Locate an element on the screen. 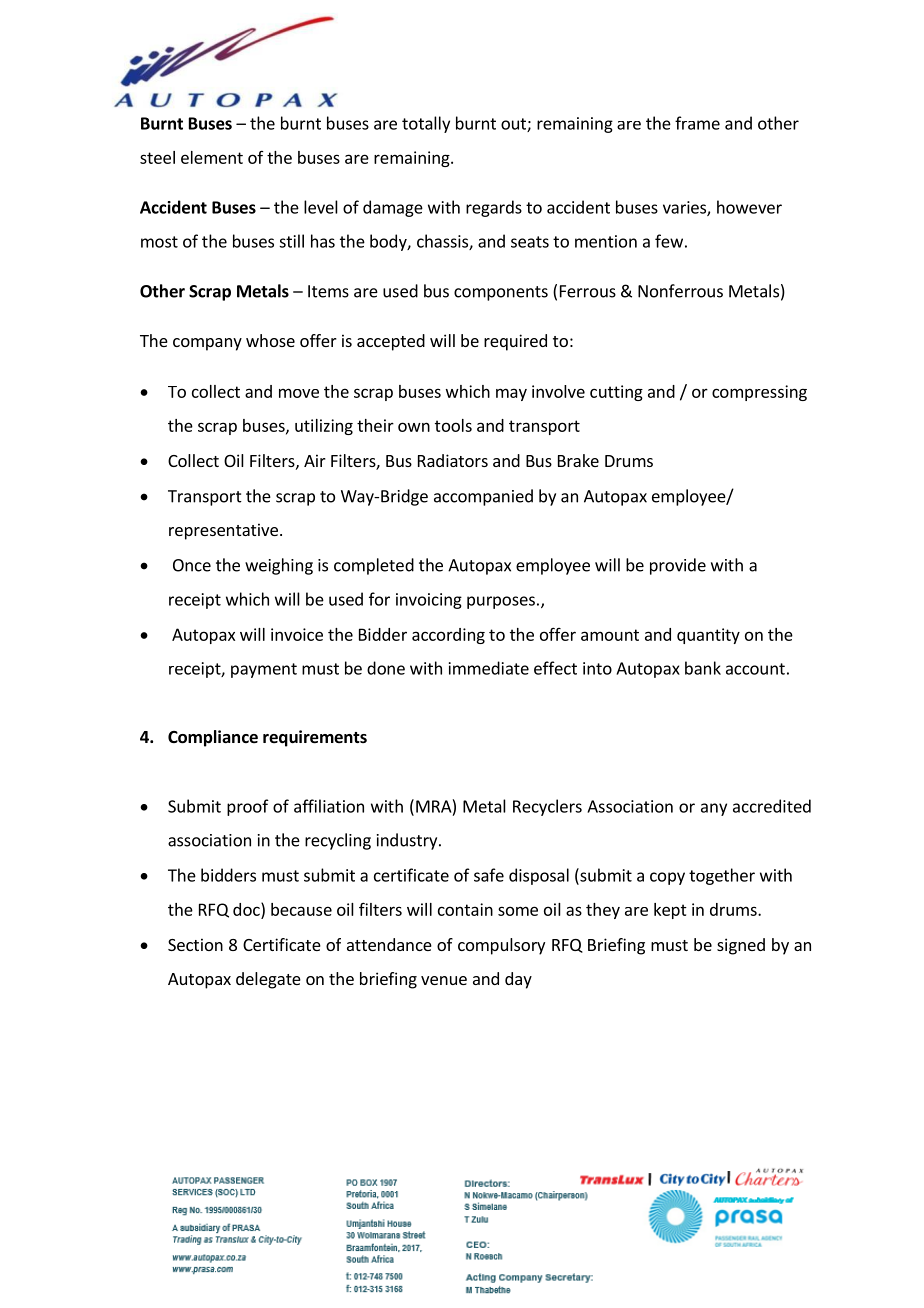  move is located at coordinates (299, 393).
